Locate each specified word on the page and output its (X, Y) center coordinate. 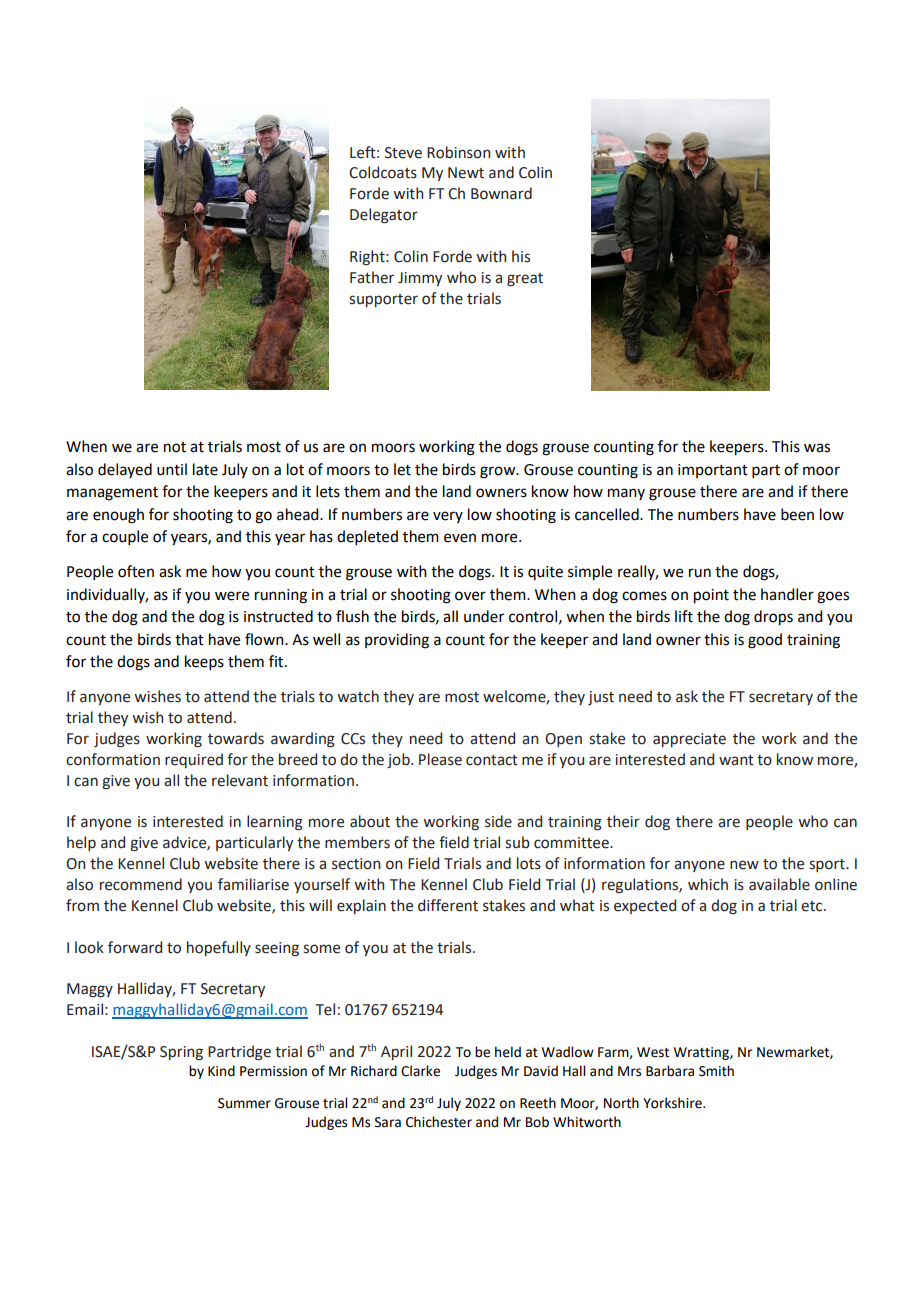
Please (440, 759)
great (525, 280)
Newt (466, 173)
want (736, 760)
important (713, 471)
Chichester (439, 1122)
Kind (221, 1071)
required (194, 760)
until (172, 469)
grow (499, 472)
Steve (403, 153)
